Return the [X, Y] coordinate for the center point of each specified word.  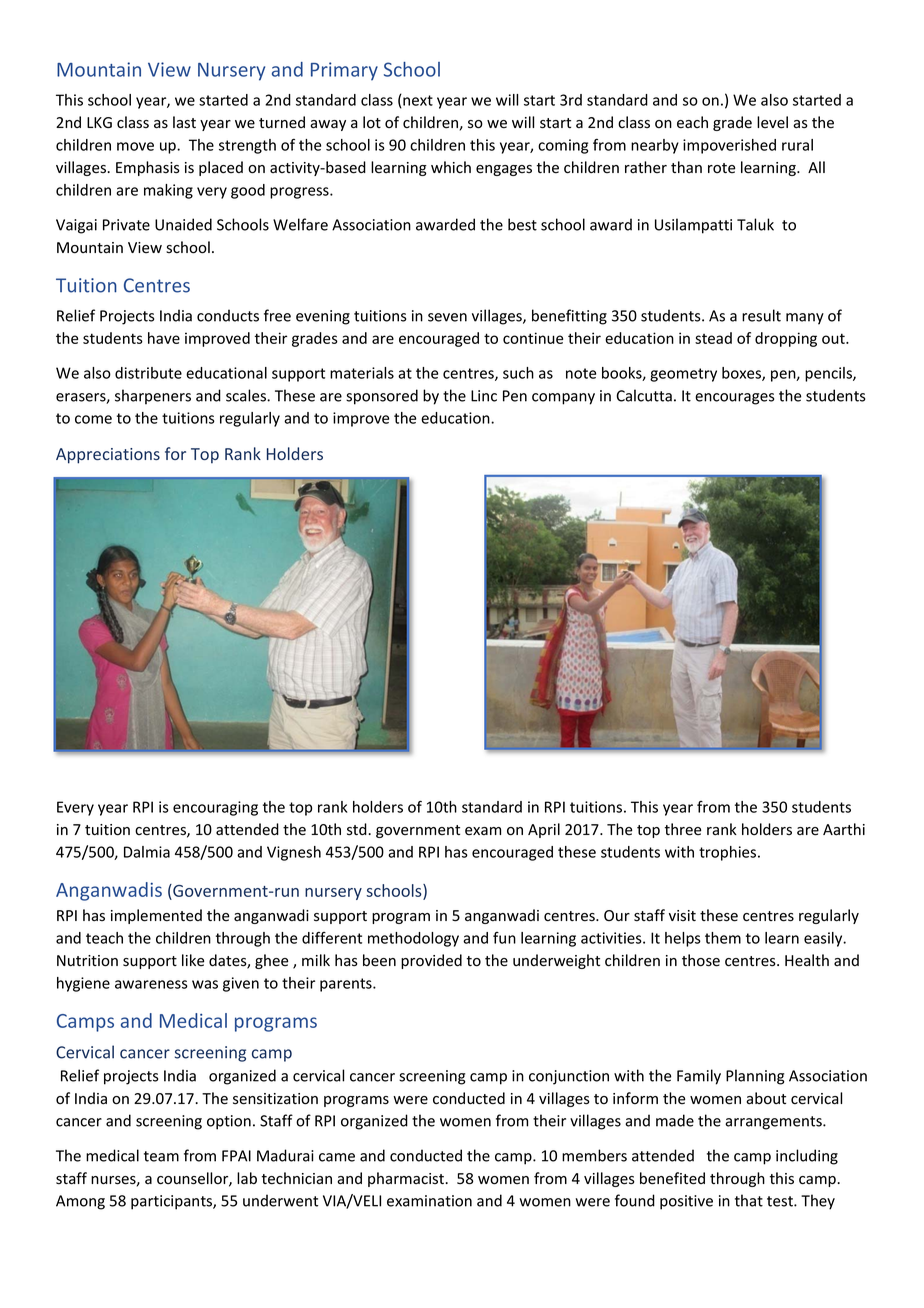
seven [447, 317]
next [417, 101]
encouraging [215, 808]
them [723, 938]
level [772, 122]
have [164, 338]
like [193, 960]
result [761, 315]
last [184, 122]
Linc [484, 396]
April [544, 830]
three [683, 829]
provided [431, 961]
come [93, 419]
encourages [734, 399]
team [161, 1156]
